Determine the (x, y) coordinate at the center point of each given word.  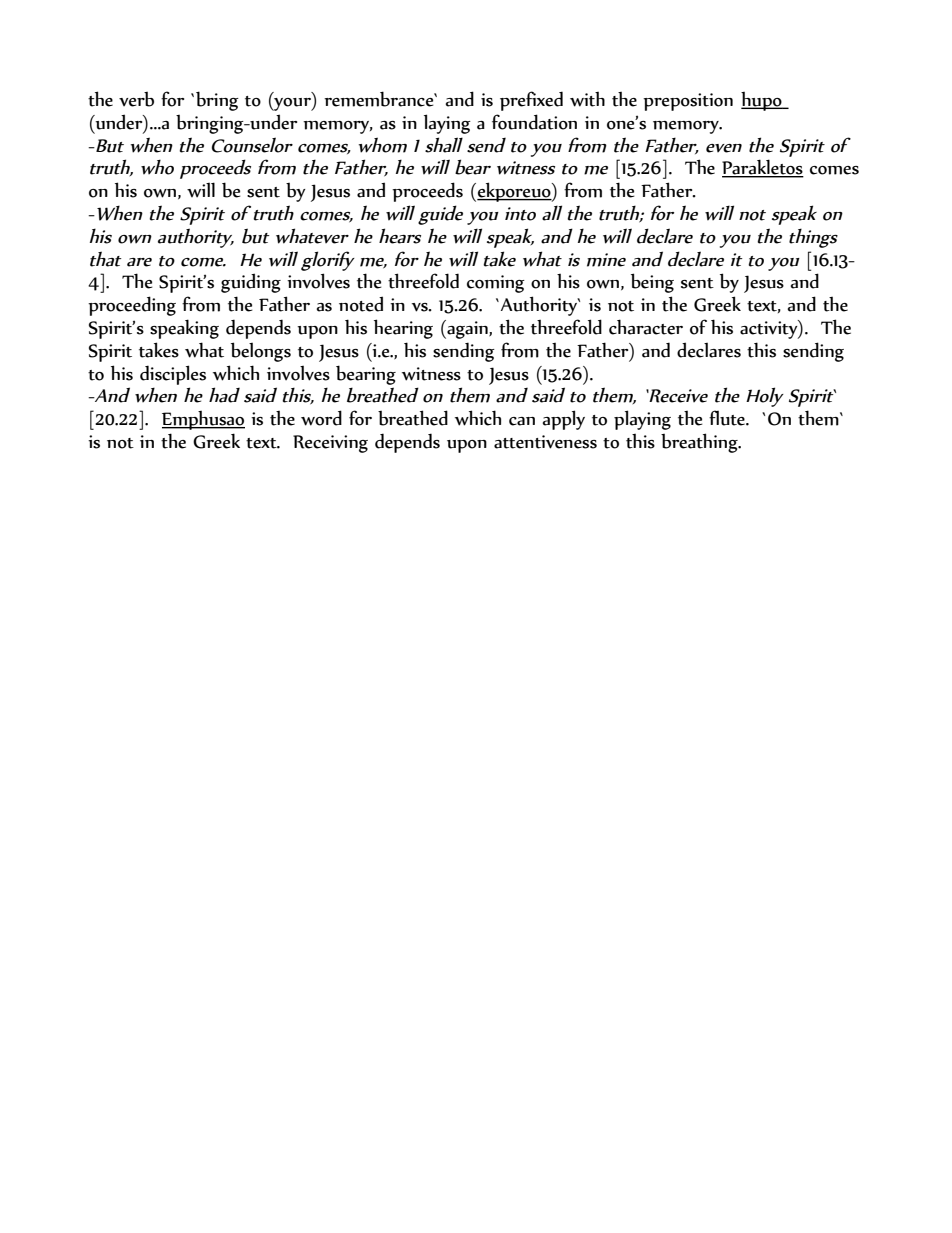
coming (496, 284)
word (321, 418)
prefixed (531, 101)
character (646, 327)
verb (136, 99)
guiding (251, 283)
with (587, 99)
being (652, 283)
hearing (403, 329)
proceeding (132, 306)
